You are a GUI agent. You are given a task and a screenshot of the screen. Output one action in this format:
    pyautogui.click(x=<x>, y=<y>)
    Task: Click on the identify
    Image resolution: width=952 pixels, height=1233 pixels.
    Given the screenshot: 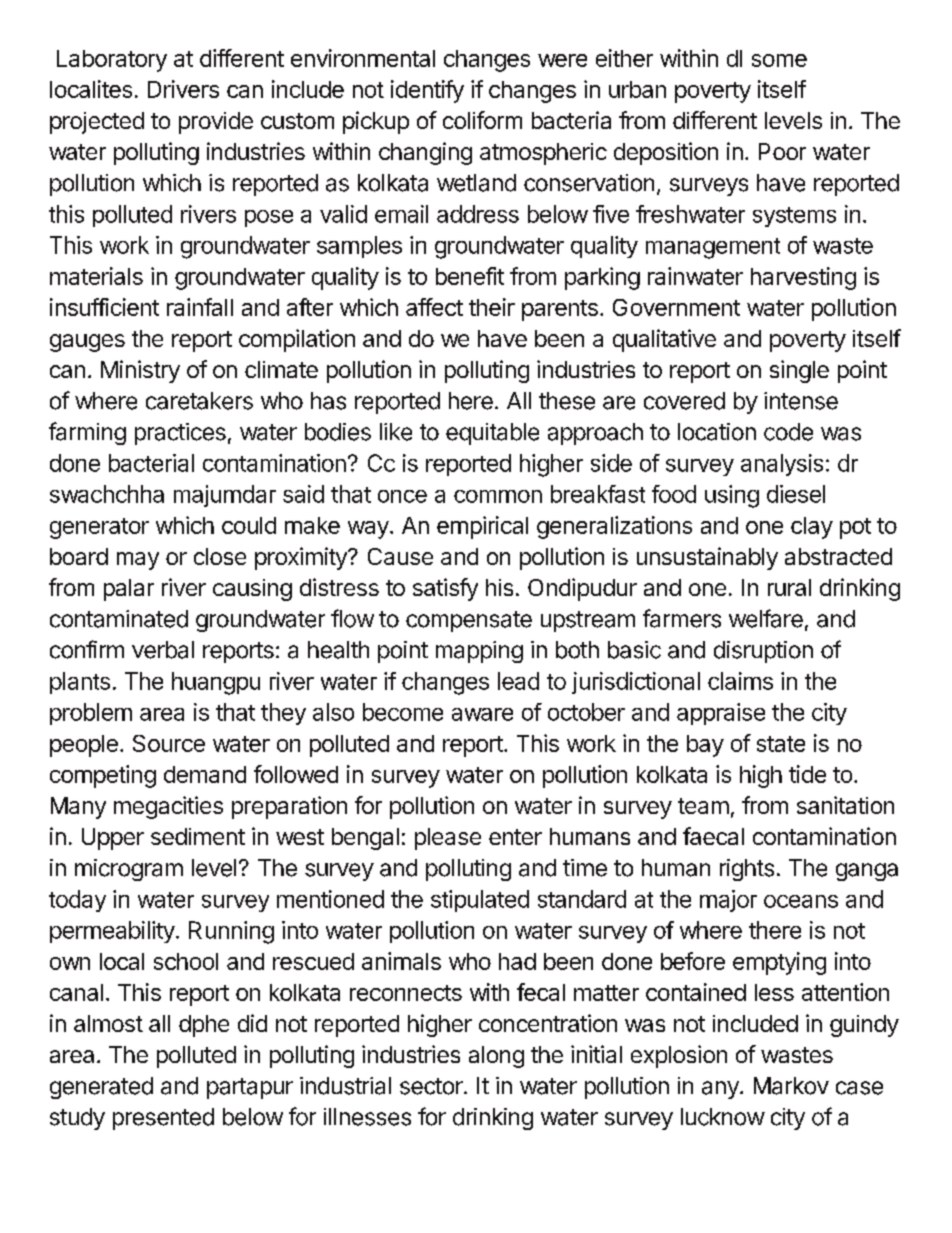 What is the action you would take?
    pyautogui.click(x=427, y=91)
